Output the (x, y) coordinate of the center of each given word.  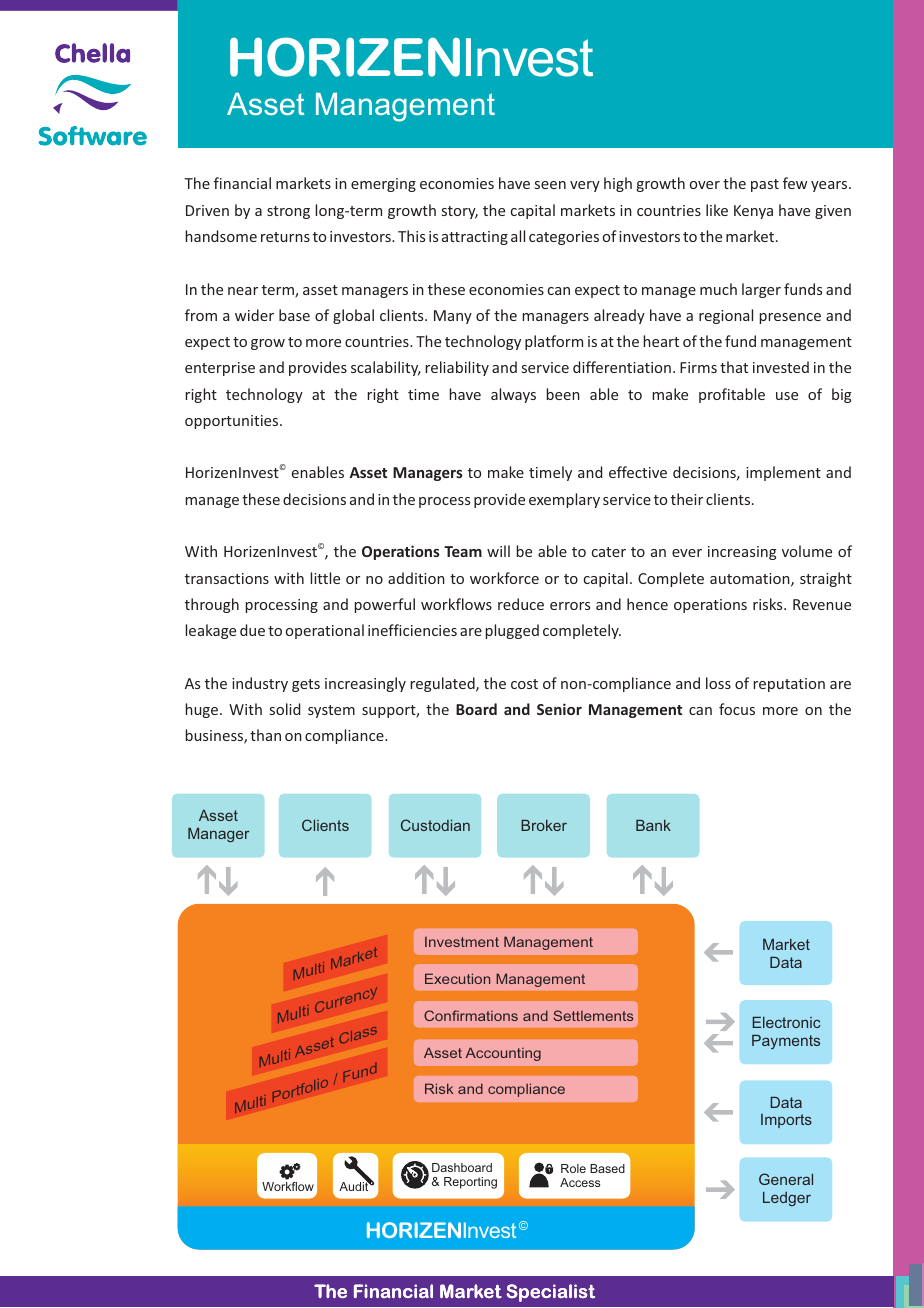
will (498, 551)
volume (807, 551)
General (786, 1179)
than (265, 735)
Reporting (470, 1183)
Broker (544, 825)
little (325, 578)
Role (573, 1168)
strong (288, 212)
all (518, 236)
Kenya (753, 212)
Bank (653, 825)
